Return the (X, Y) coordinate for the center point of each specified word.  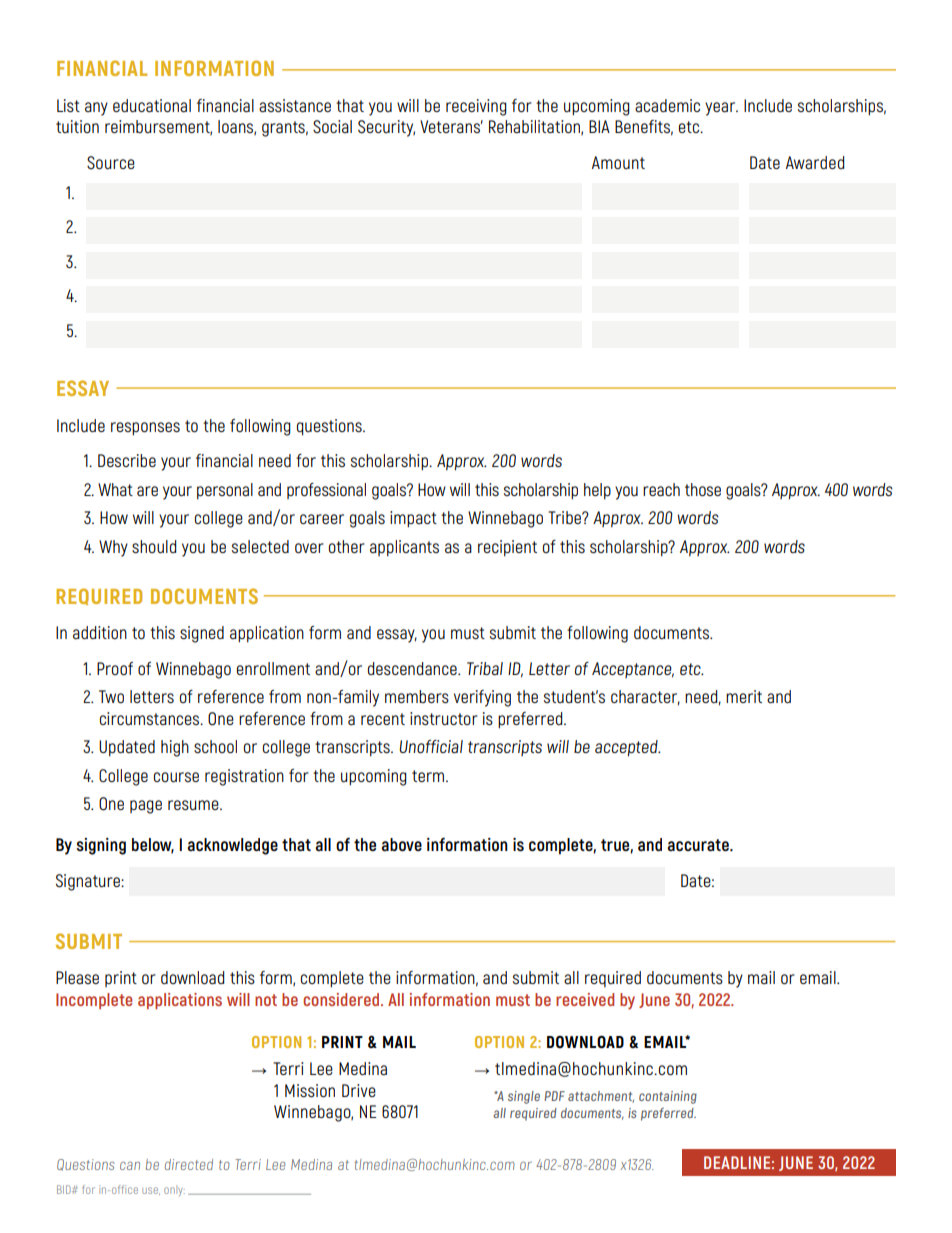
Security (386, 128)
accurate (699, 845)
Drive (359, 1090)
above (401, 845)
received (585, 999)
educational (152, 106)
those (703, 489)
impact (413, 519)
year (721, 109)
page (146, 807)
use (151, 1191)
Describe (127, 460)
